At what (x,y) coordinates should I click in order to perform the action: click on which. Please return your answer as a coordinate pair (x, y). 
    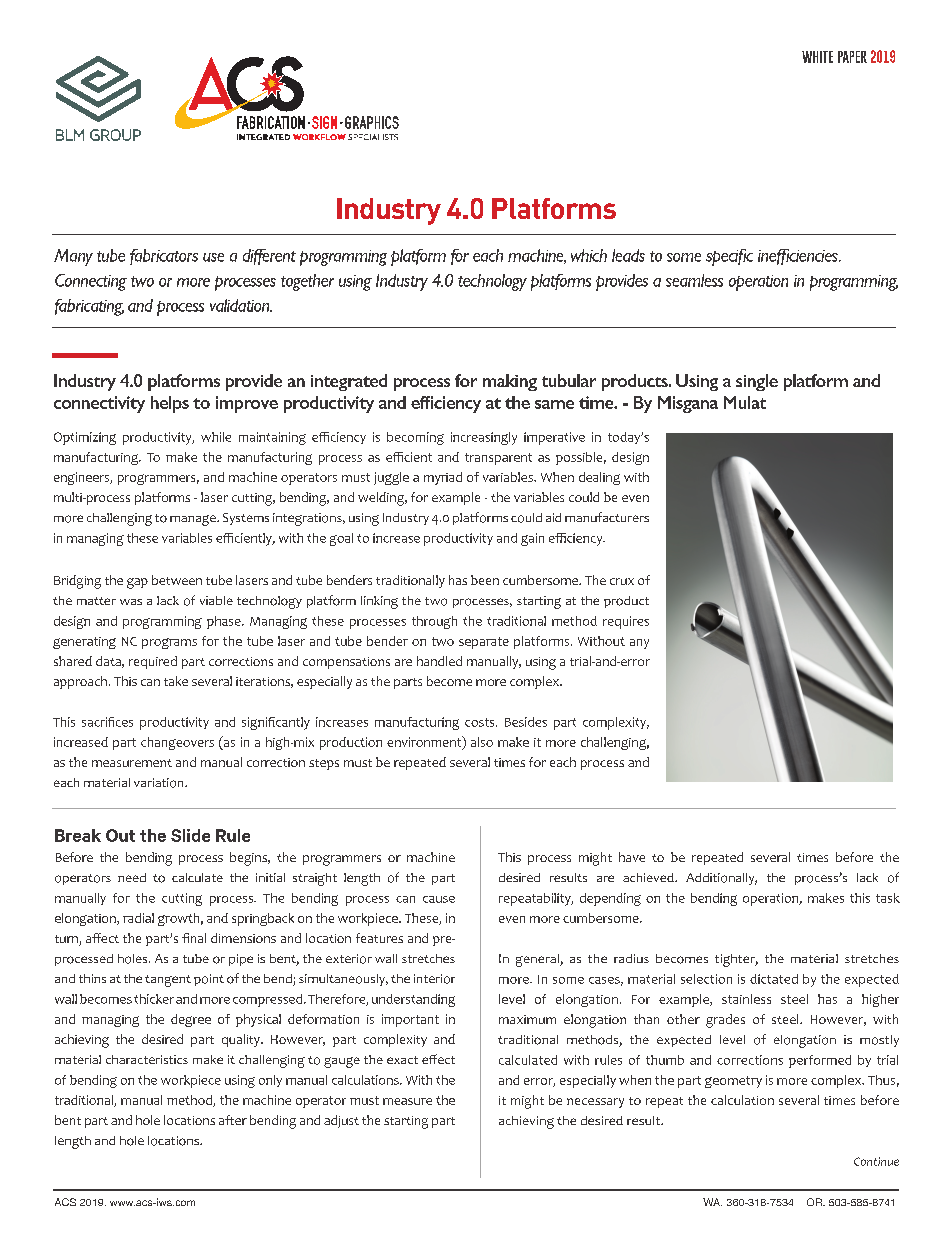
    Looking at the image, I should click on (589, 255).
